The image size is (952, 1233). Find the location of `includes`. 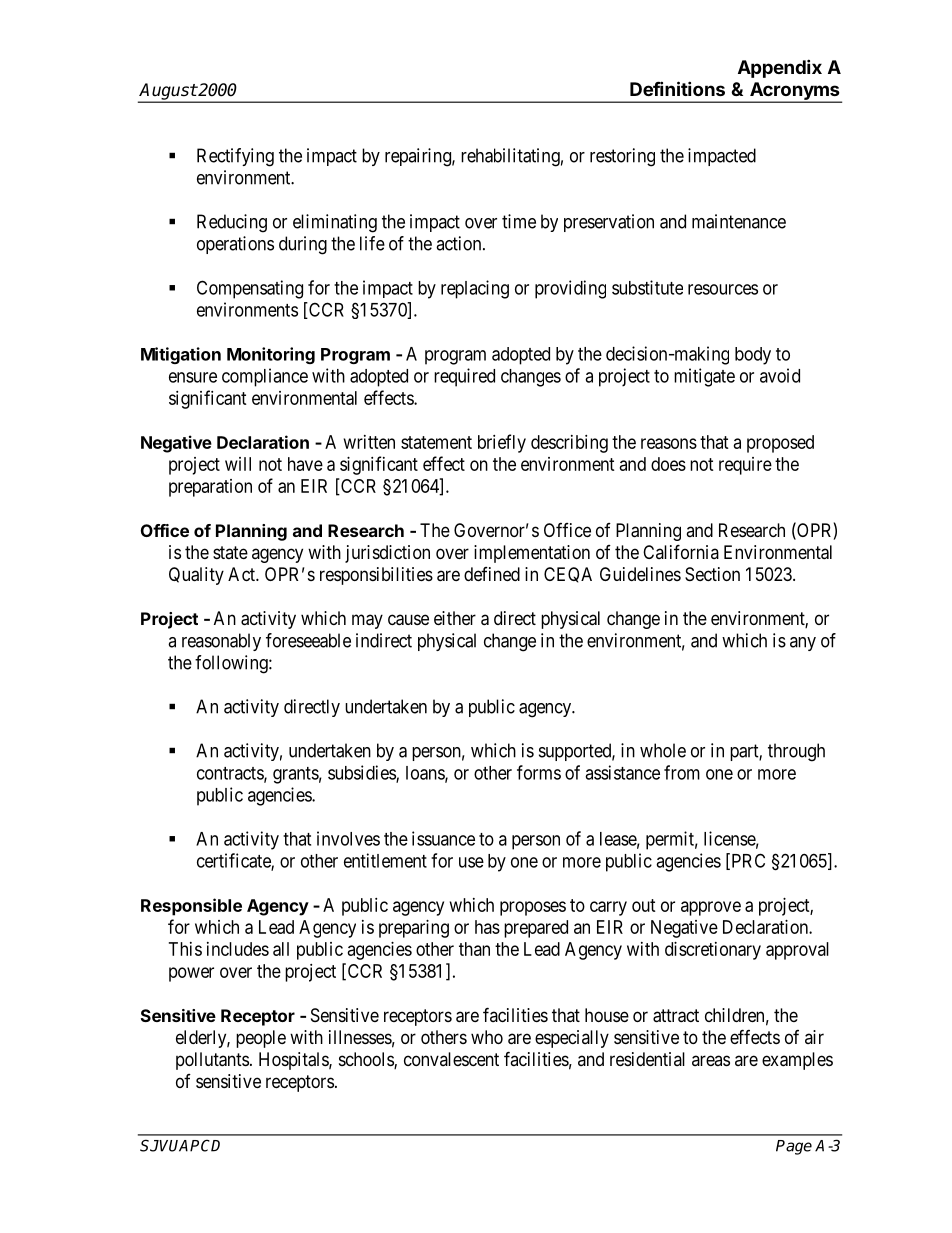

includes is located at coordinates (238, 949).
